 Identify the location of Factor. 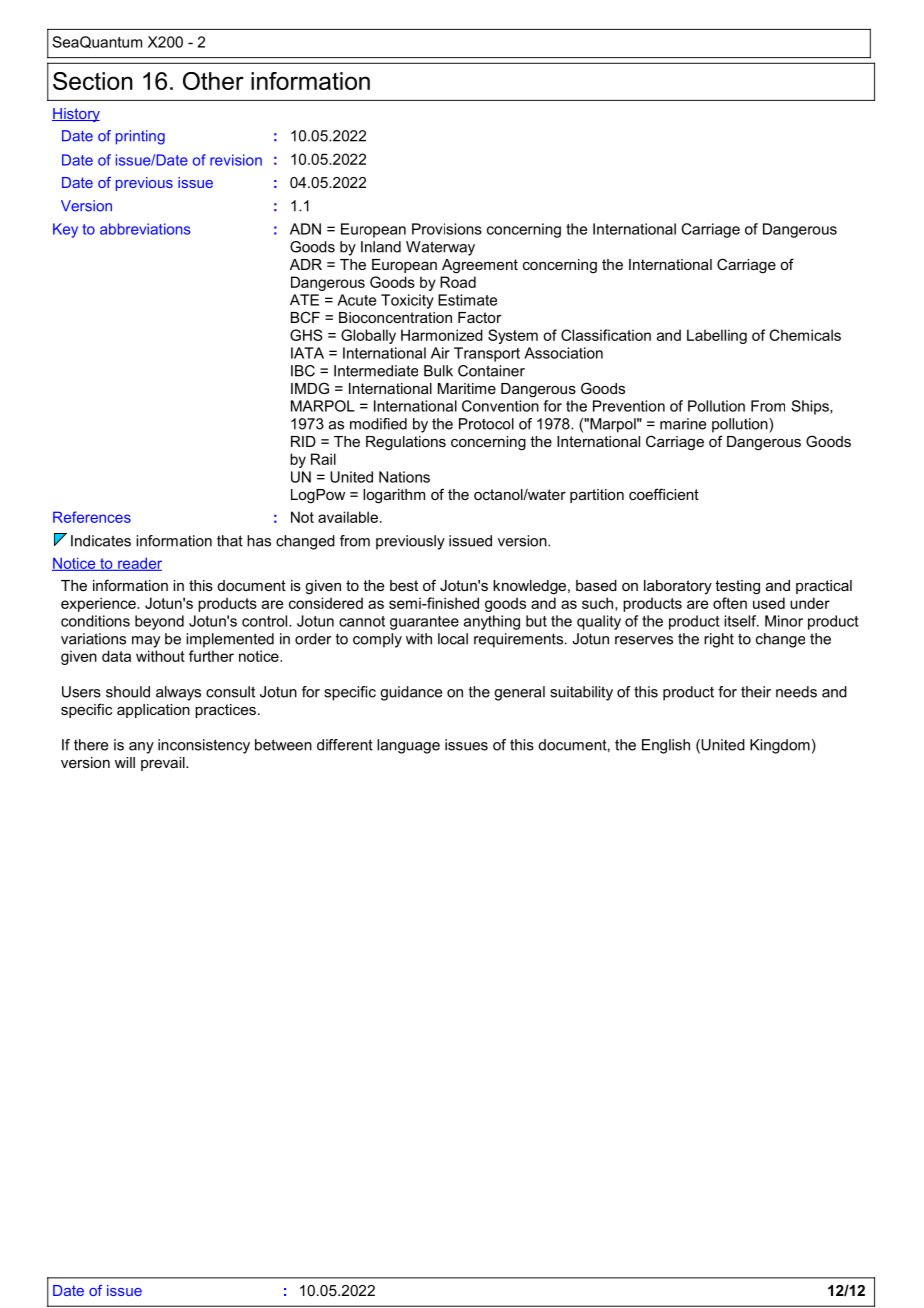
(480, 317).
